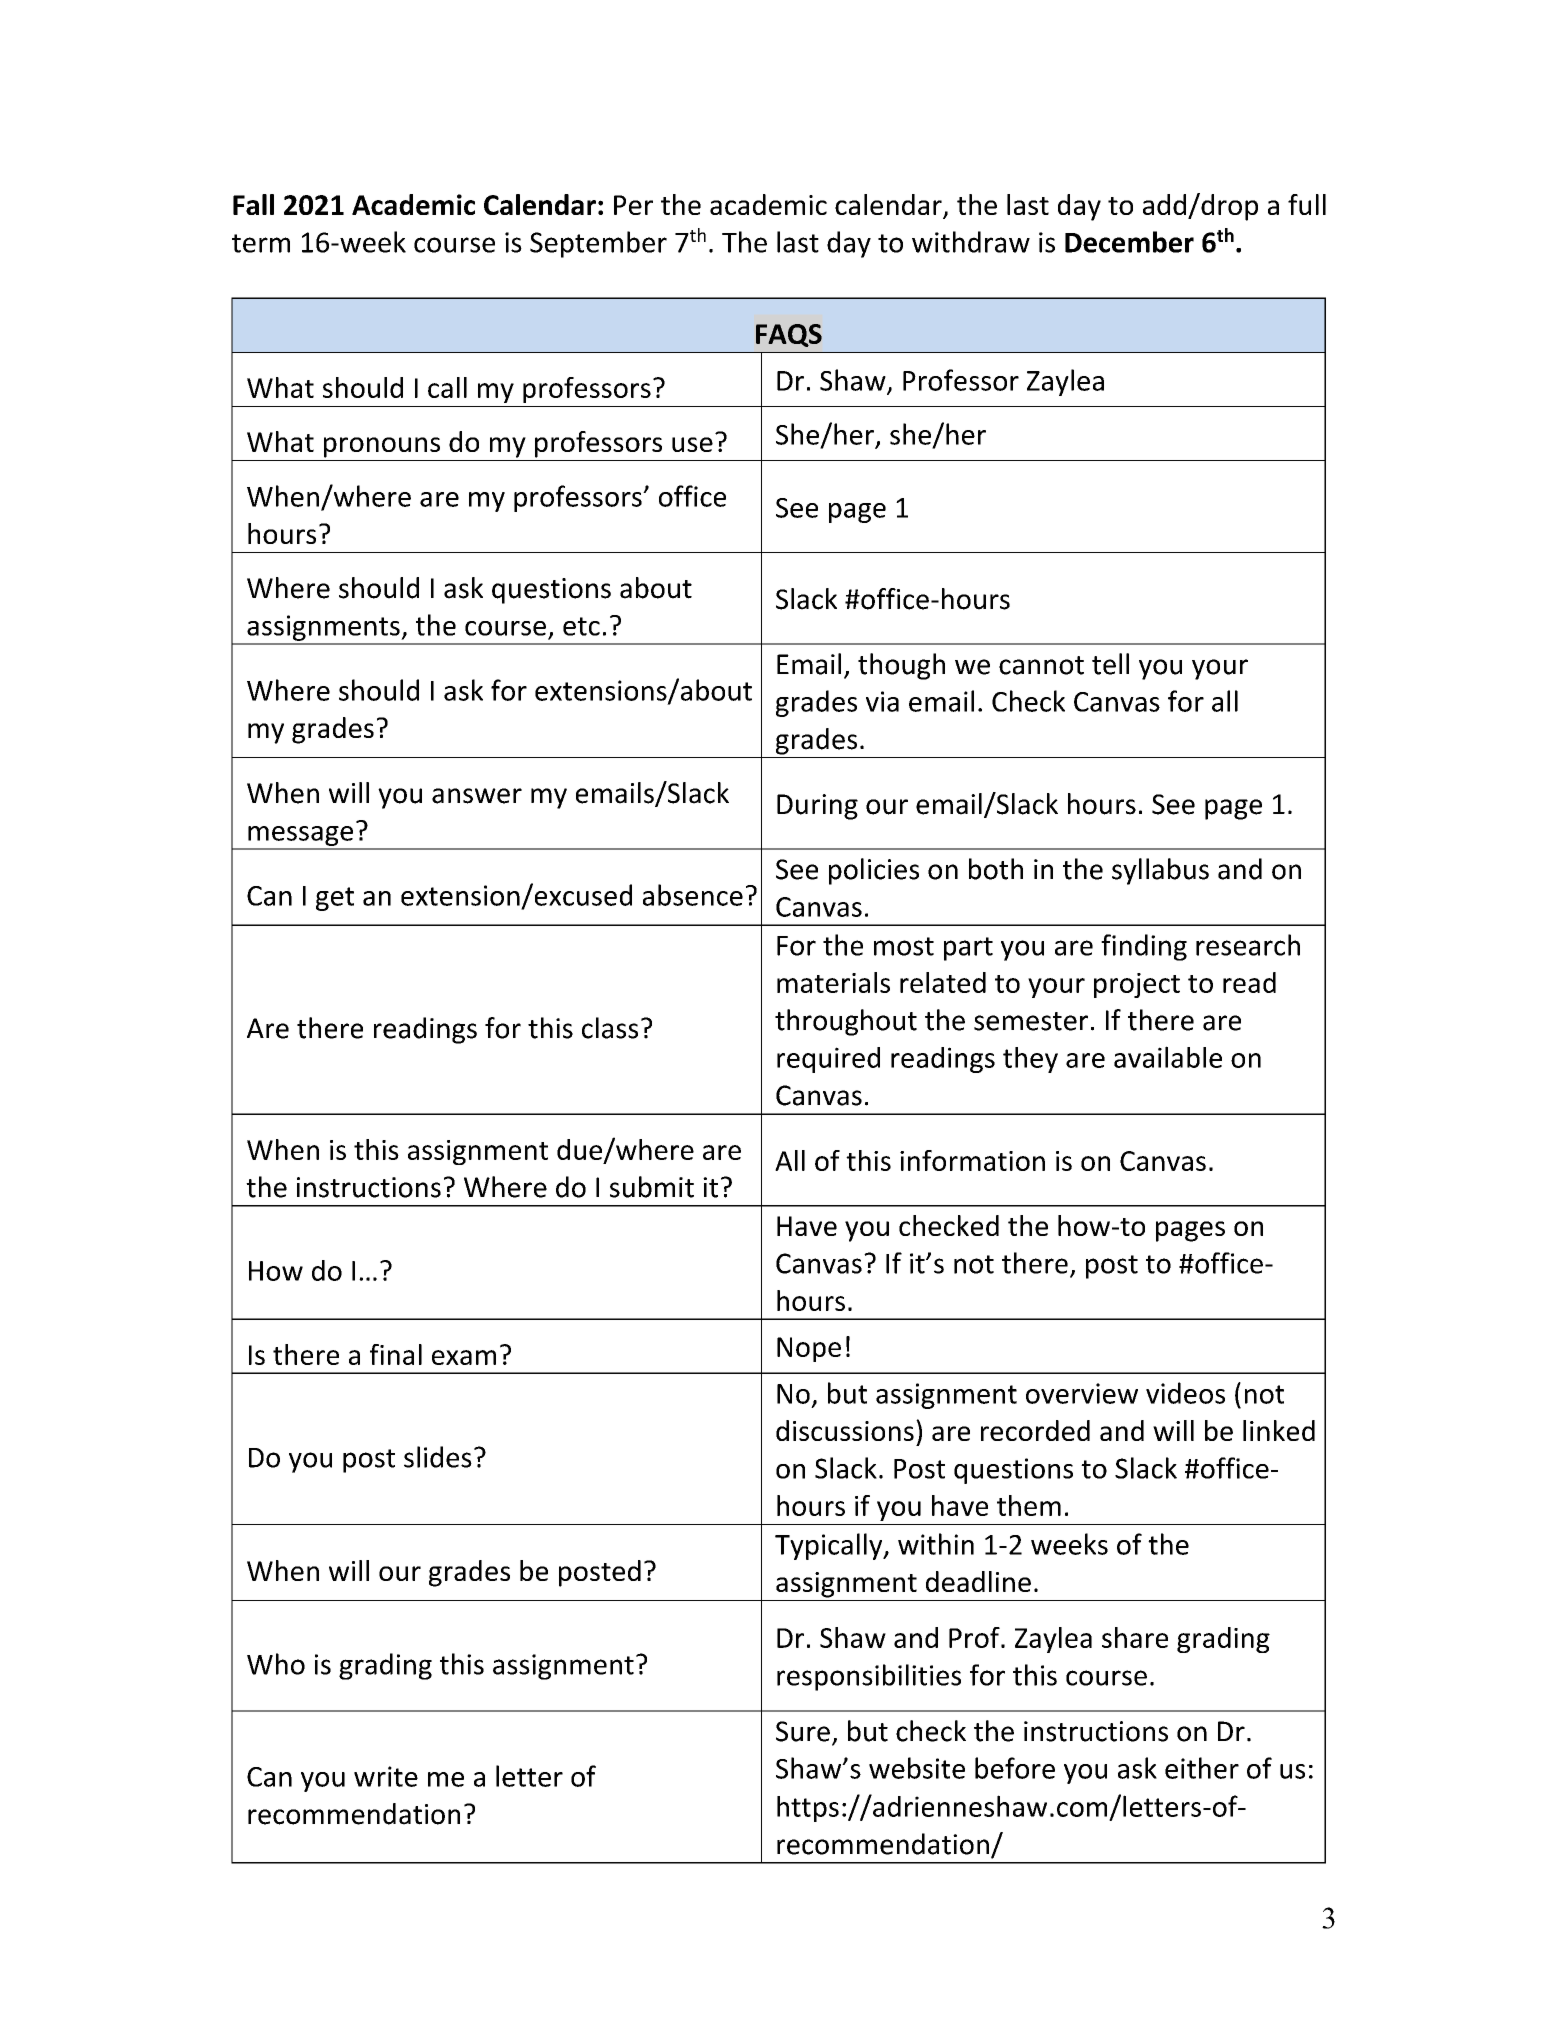 Image resolution: width=1566 pixels, height=2026 pixels. I want to click on term, so click(261, 243).
